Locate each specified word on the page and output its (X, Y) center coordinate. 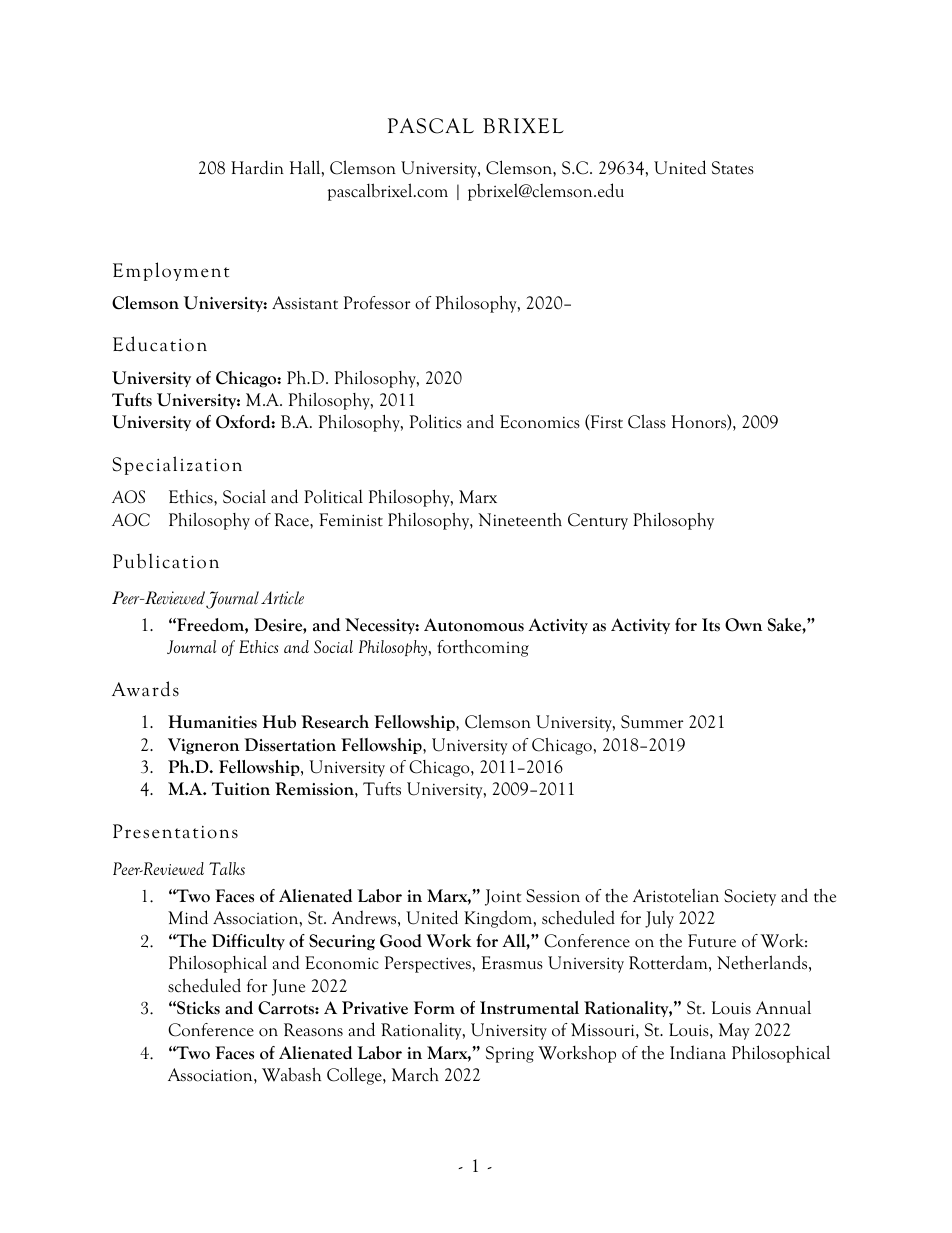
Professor (377, 303)
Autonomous (474, 625)
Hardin (257, 167)
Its (711, 625)
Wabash (291, 1074)
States (733, 168)
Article (282, 598)
